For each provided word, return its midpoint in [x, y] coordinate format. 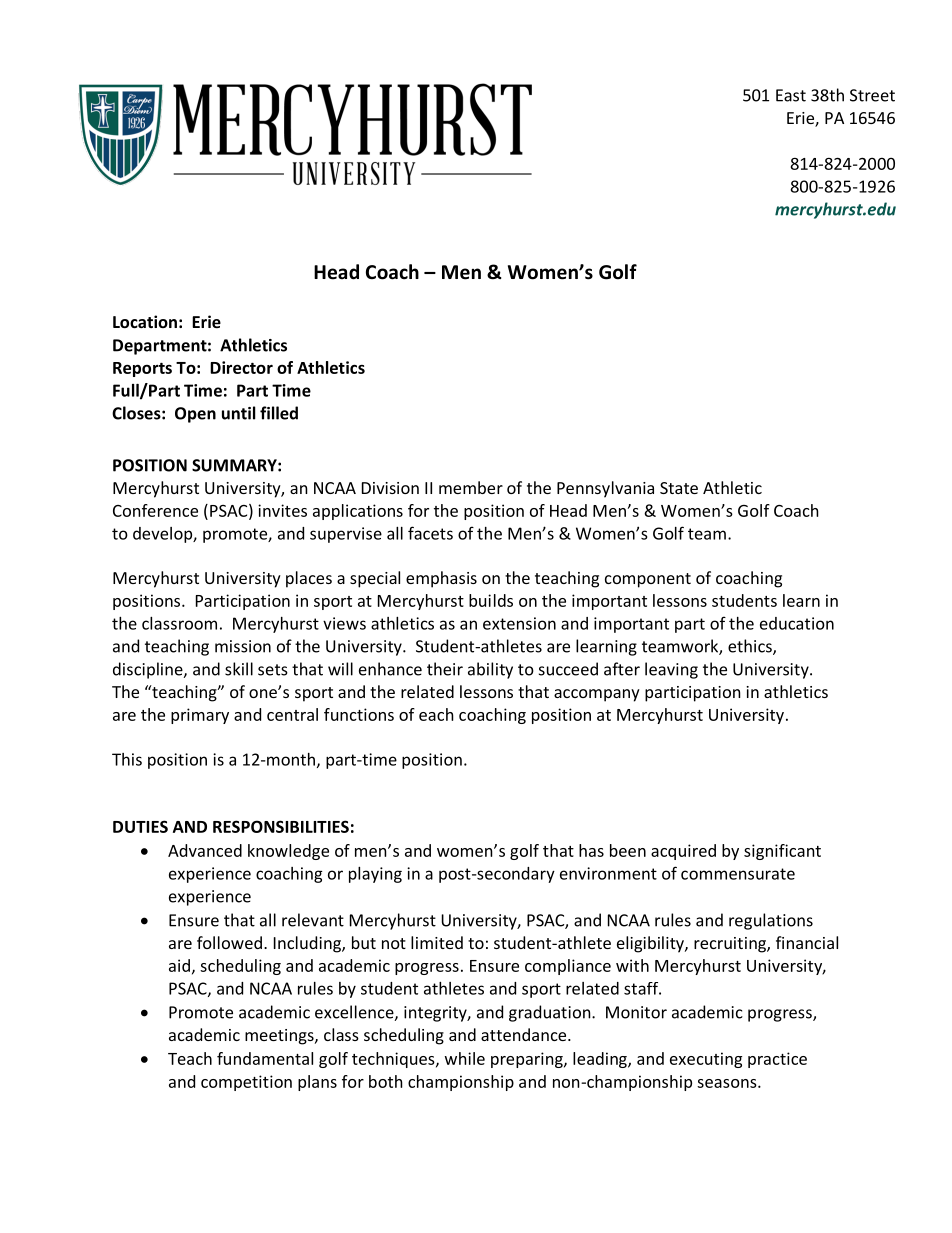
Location [145, 321]
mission [243, 646]
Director [241, 367]
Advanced [205, 850]
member [471, 487]
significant [782, 852]
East [791, 95]
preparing [528, 1060]
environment [608, 873]
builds [491, 600]
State [679, 488]
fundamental [265, 1058]
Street [872, 95]
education [797, 623]
